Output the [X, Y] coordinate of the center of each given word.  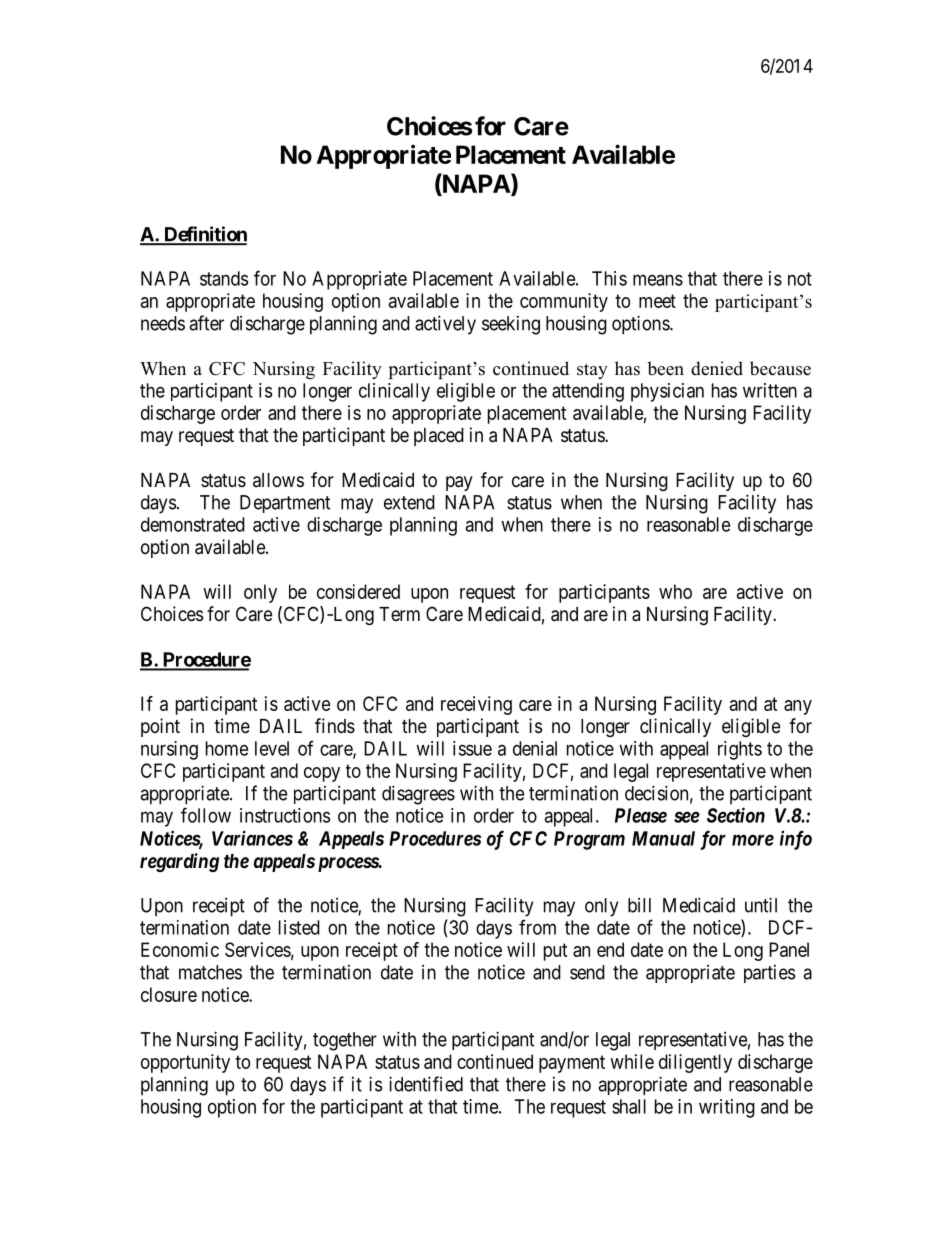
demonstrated [193, 524]
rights [740, 750]
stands [224, 278]
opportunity [185, 1063]
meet [657, 301]
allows [278, 480]
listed [299, 927]
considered [358, 591]
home [227, 748]
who [675, 591]
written [770, 390]
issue [472, 748]
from [537, 927]
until [761, 905]
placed [439, 437]
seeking [511, 325]
